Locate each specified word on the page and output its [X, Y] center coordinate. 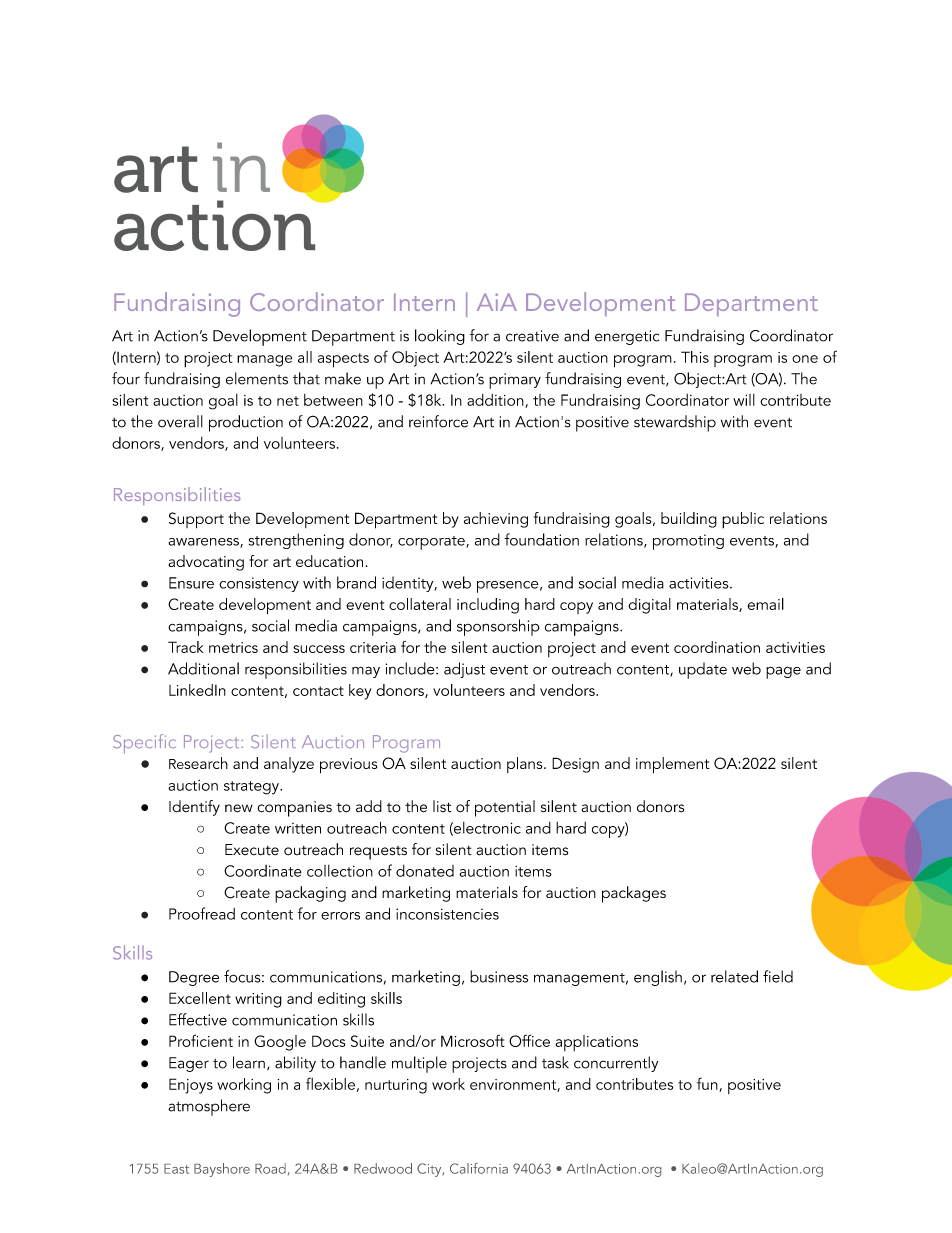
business [499, 976]
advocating [206, 563]
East [176, 1169]
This [695, 357]
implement [672, 765]
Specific [144, 744]
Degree [194, 978]
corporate [432, 543]
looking [440, 337]
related [734, 976]
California [479, 1168]
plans [526, 765]
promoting [688, 542]
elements [257, 378]
